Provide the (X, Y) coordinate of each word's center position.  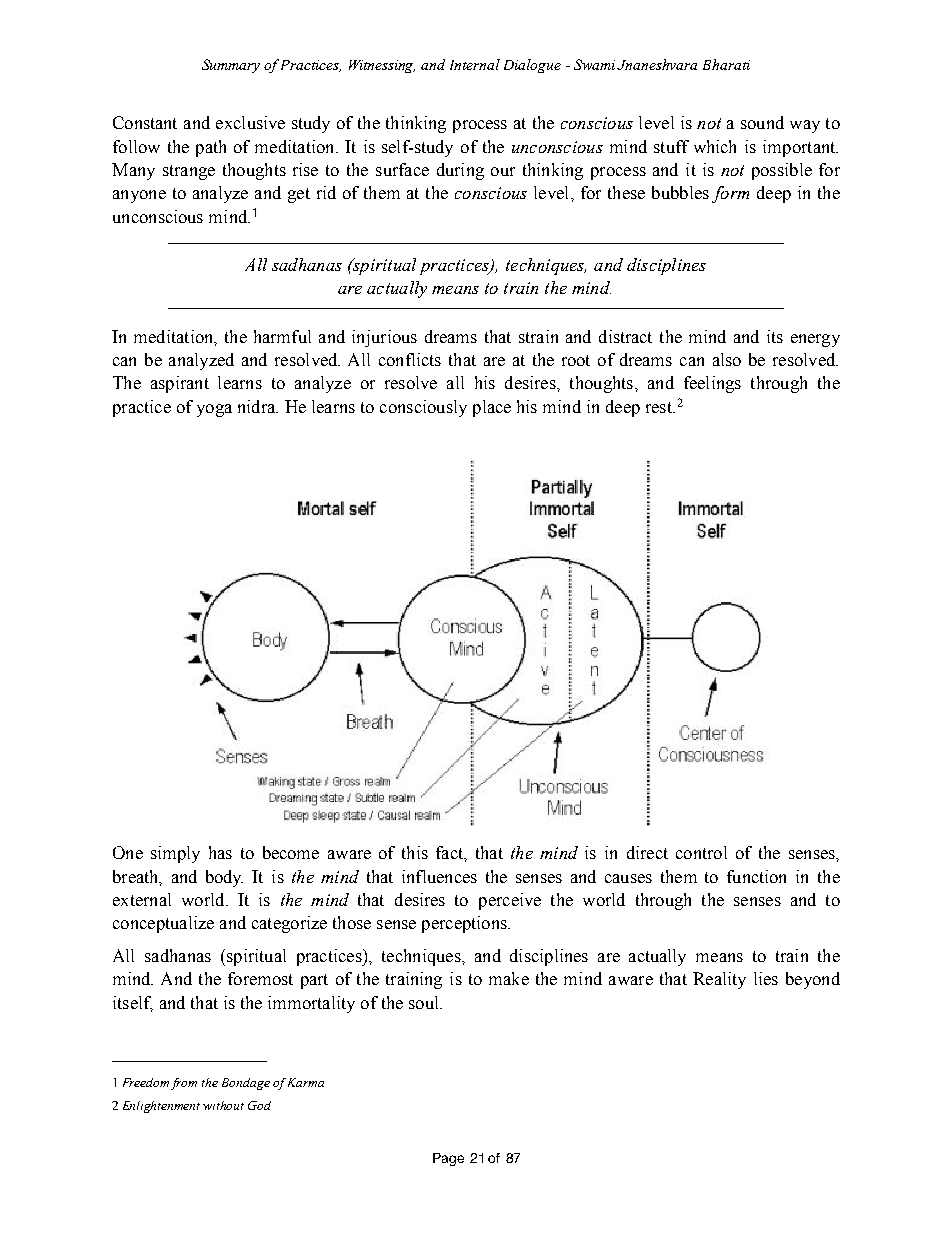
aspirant (180, 384)
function (756, 876)
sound (762, 122)
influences (439, 876)
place (492, 408)
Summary (231, 66)
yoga (214, 410)
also (727, 359)
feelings (712, 384)
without (223, 1105)
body (224, 878)
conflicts (410, 359)
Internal (475, 64)
